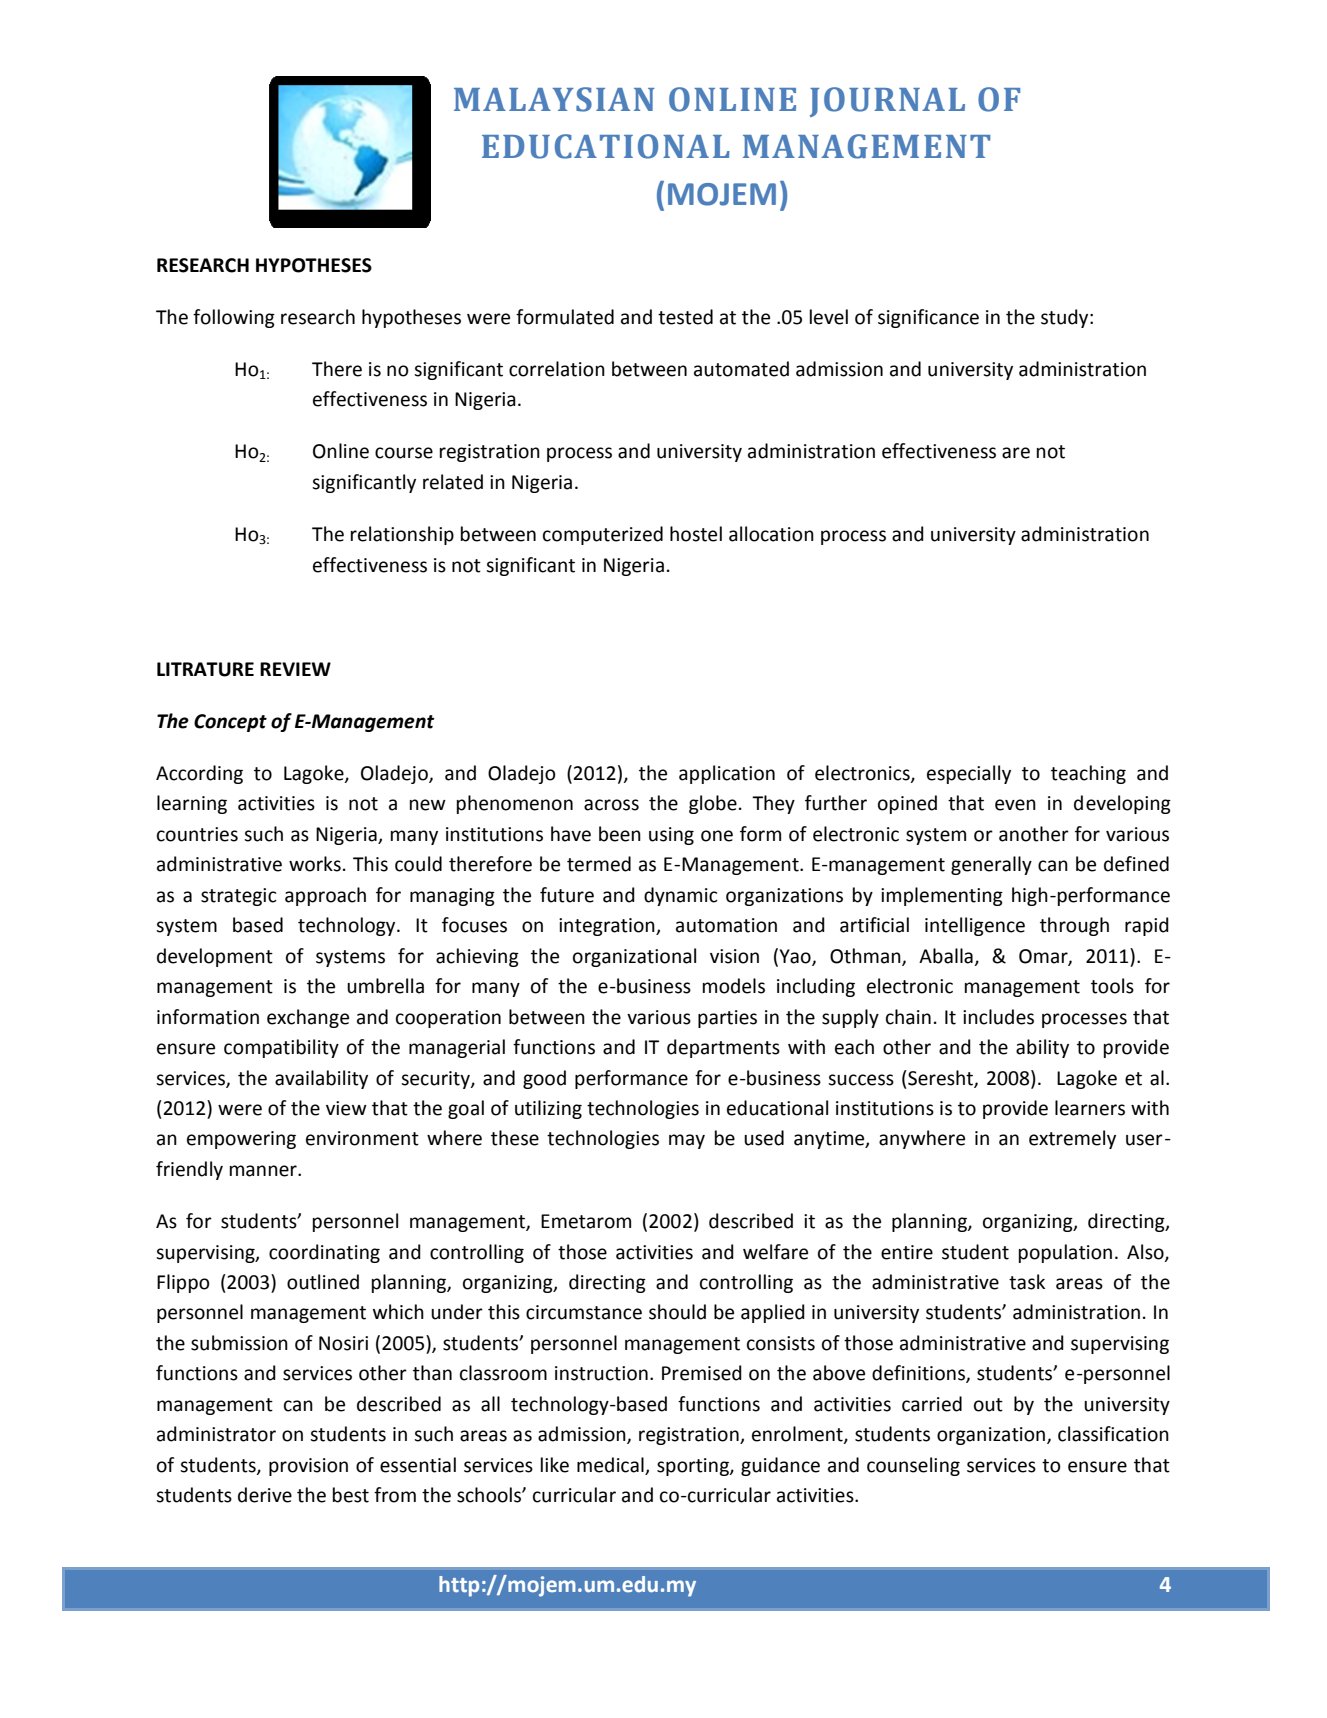 This screenshot has height=1718, width=1327. What do you see at coordinates (554, 99) in the screenshot?
I see `MALAYSIAN` at bounding box center [554, 99].
